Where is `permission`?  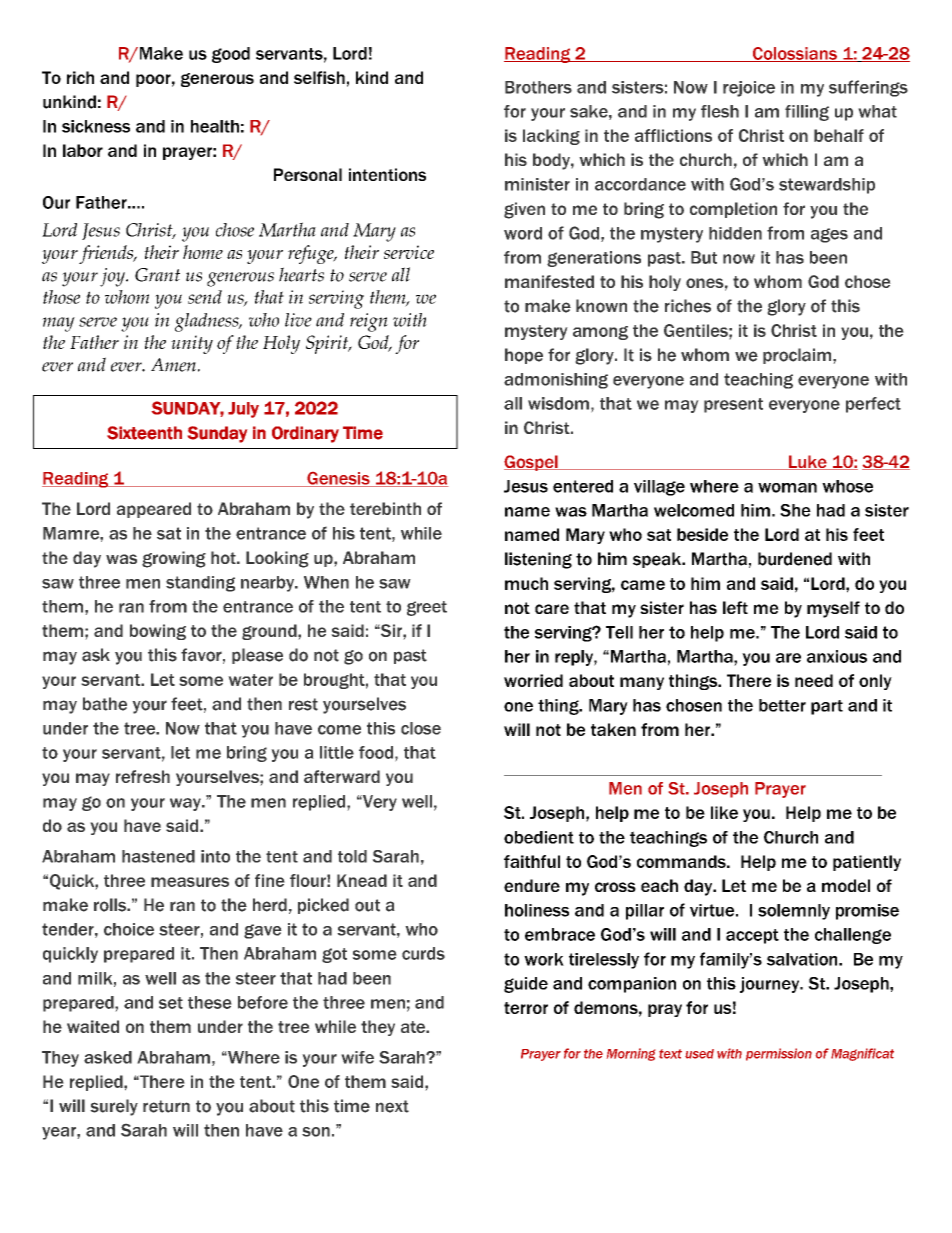 permission is located at coordinates (779, 1054).
